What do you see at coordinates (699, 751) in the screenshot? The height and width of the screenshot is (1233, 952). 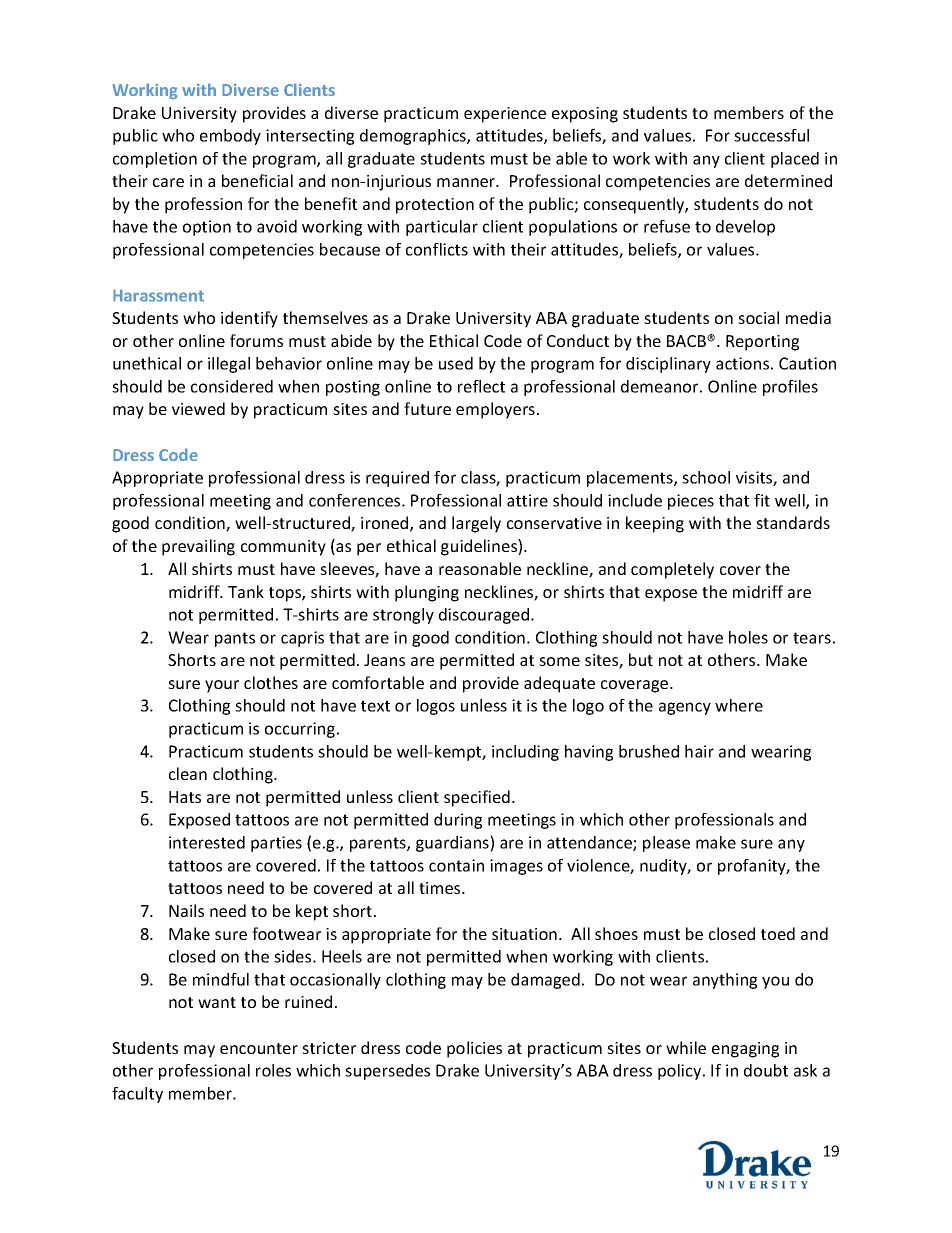 I see `hair` at bounding box center [699, 751].
